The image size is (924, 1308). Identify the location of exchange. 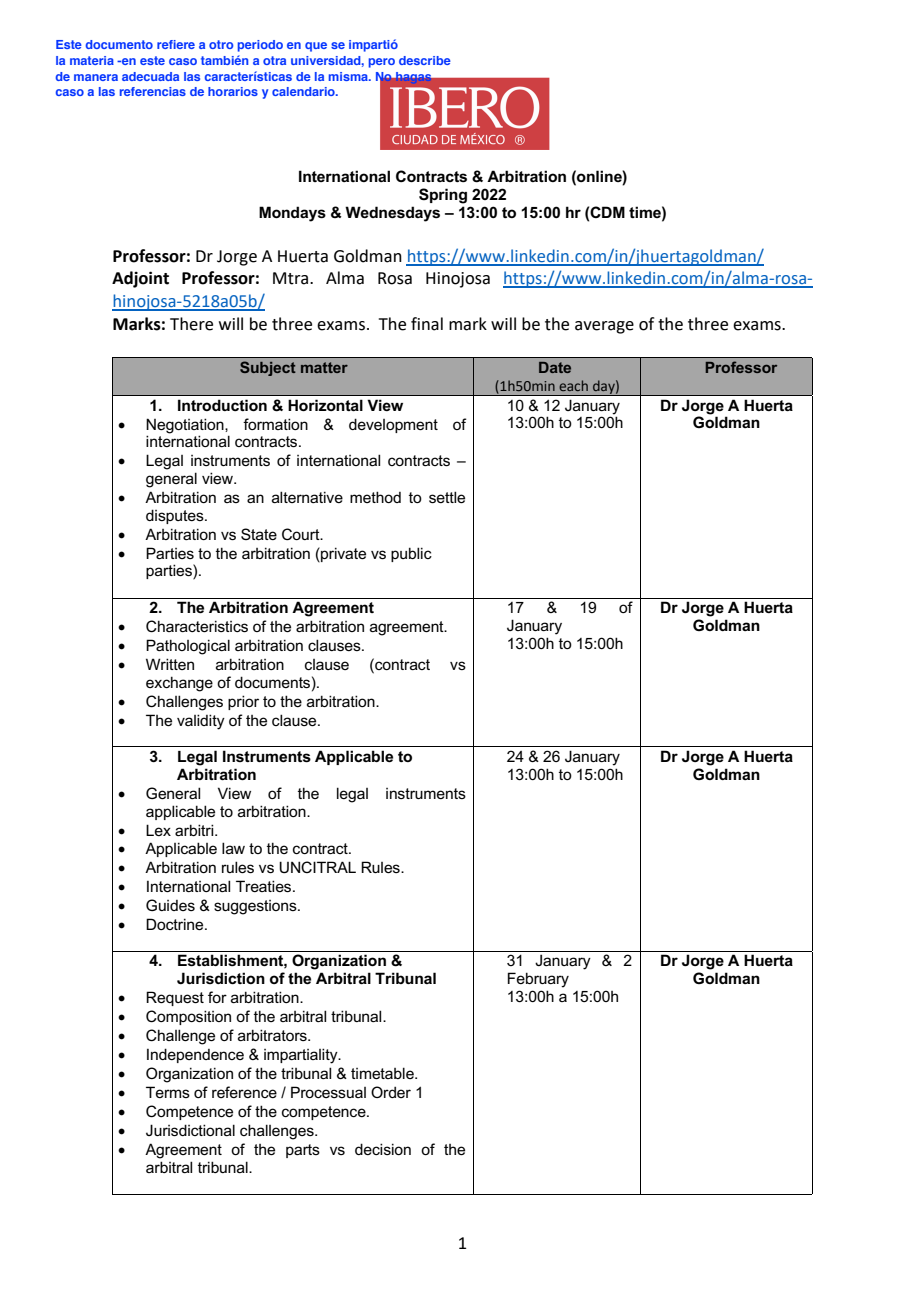
(179, 684).
